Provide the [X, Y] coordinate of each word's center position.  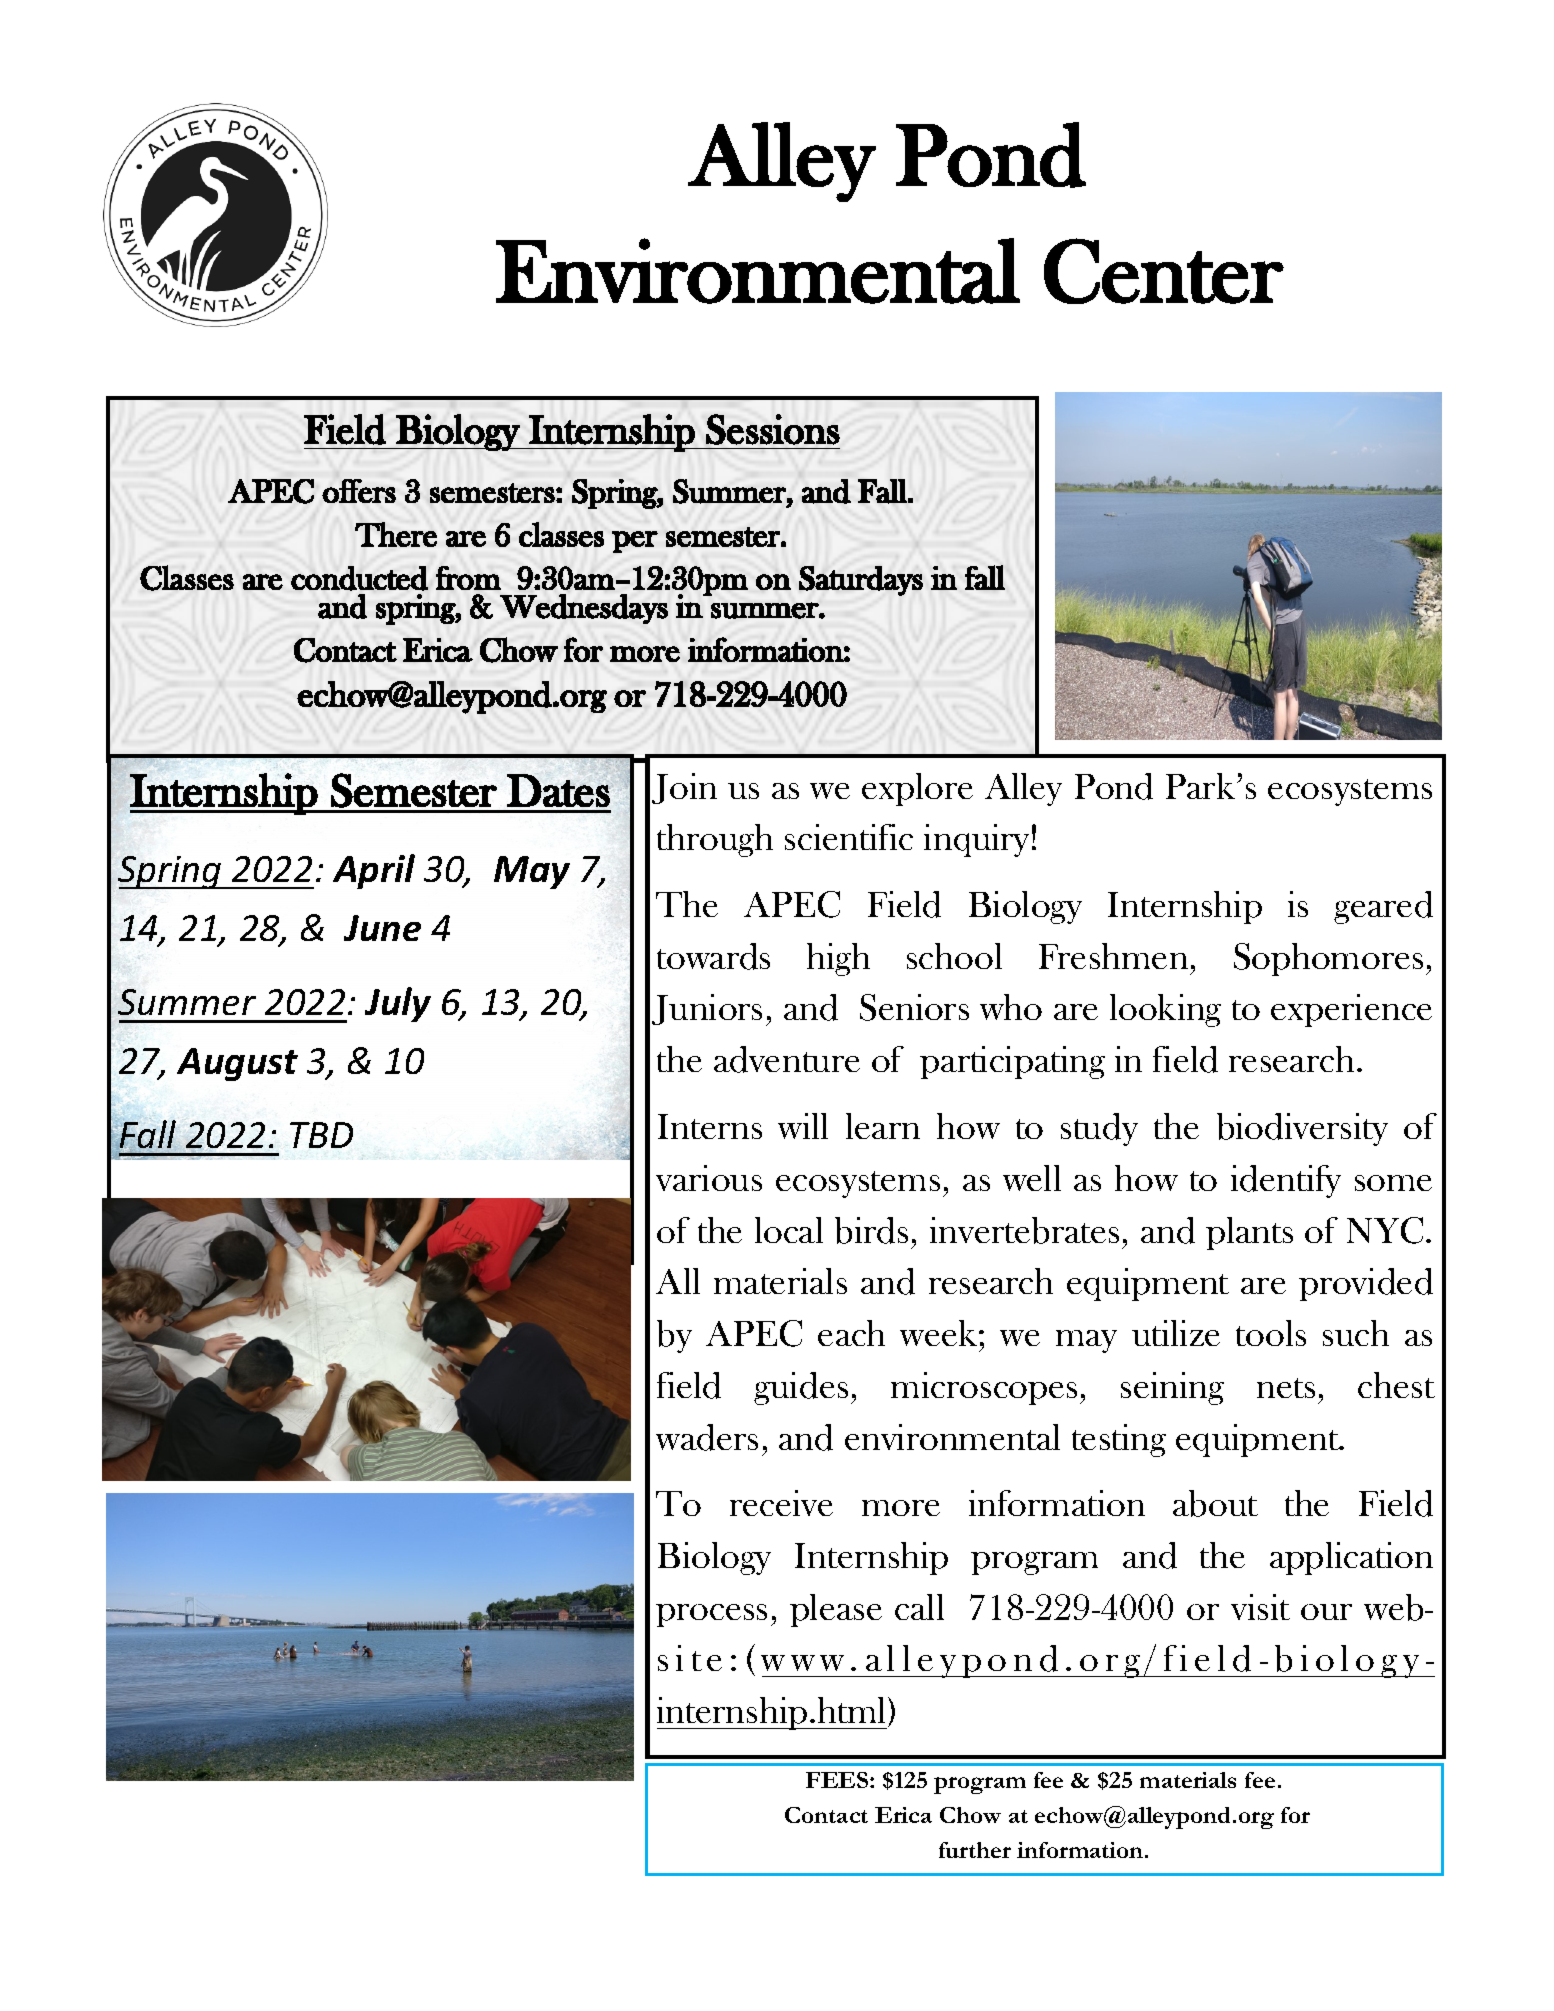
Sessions [773, 429]
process [711, 1615]
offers [359, 491]
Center [1164, 271]
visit [1260, 1607]
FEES [838, 1780]
